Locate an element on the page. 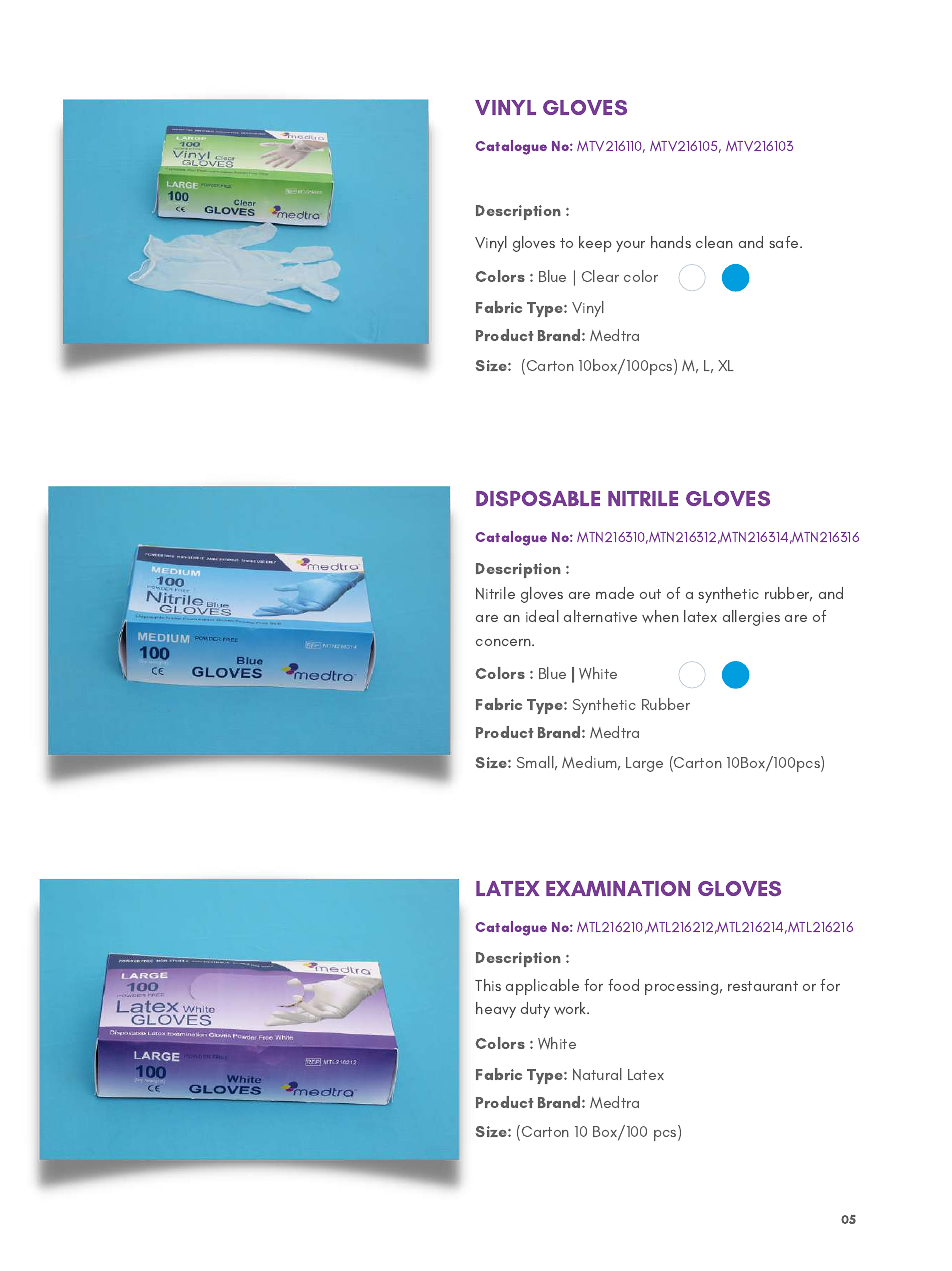 Image resolution: width=952 pixels, height=1271 pixels. keep is located at coordinates (595, 244).
